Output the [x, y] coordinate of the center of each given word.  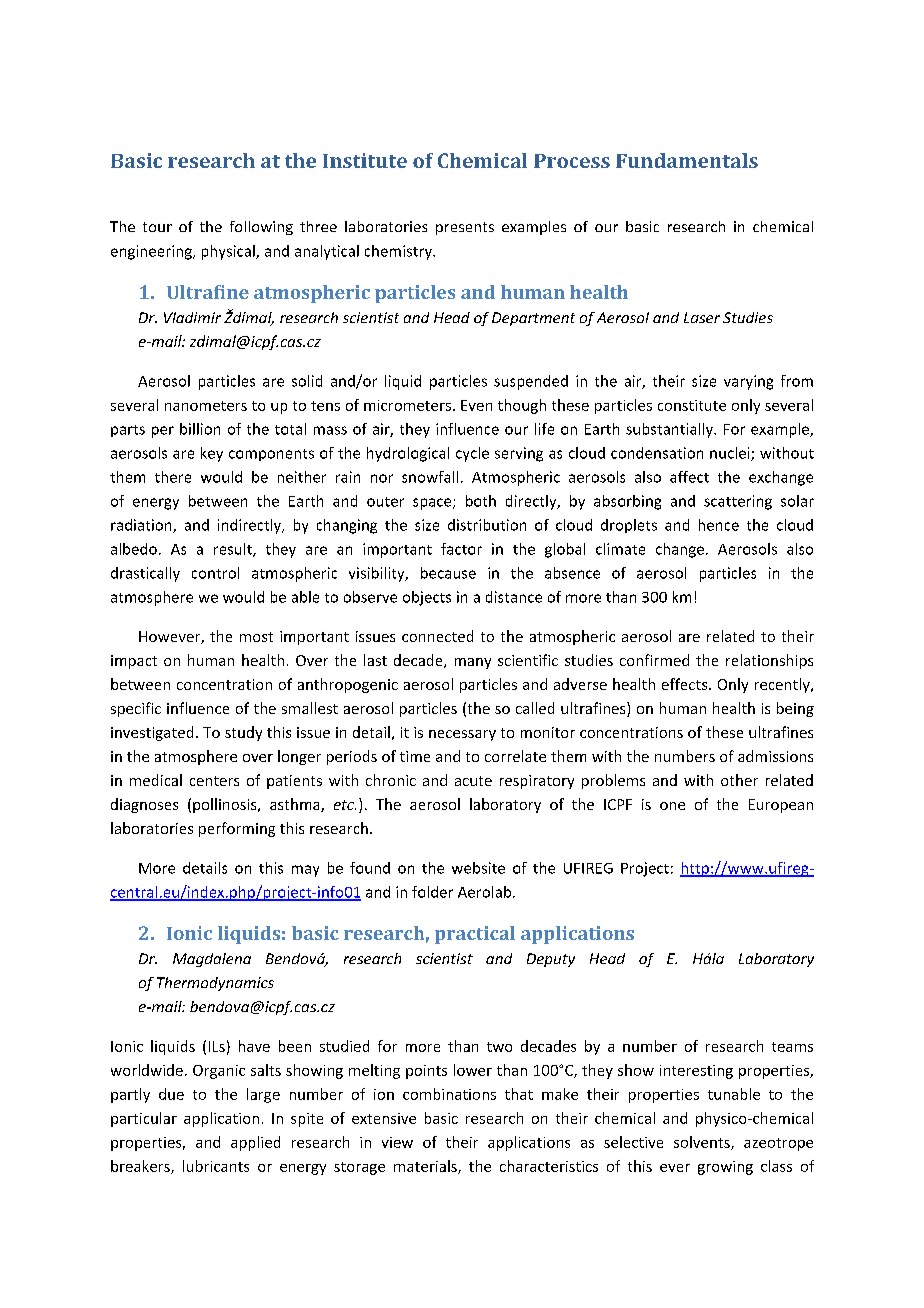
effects [686, 684]
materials [426, 1167]
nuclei [731, 454]
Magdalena [212, 960]
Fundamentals [687, 160]
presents [465, 228]
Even [476, 405]
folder [432, 892]
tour [157, 227]
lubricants [216, 1166]
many [473, 663]
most [256, 637]
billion [200, 429]
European [781, 806]
